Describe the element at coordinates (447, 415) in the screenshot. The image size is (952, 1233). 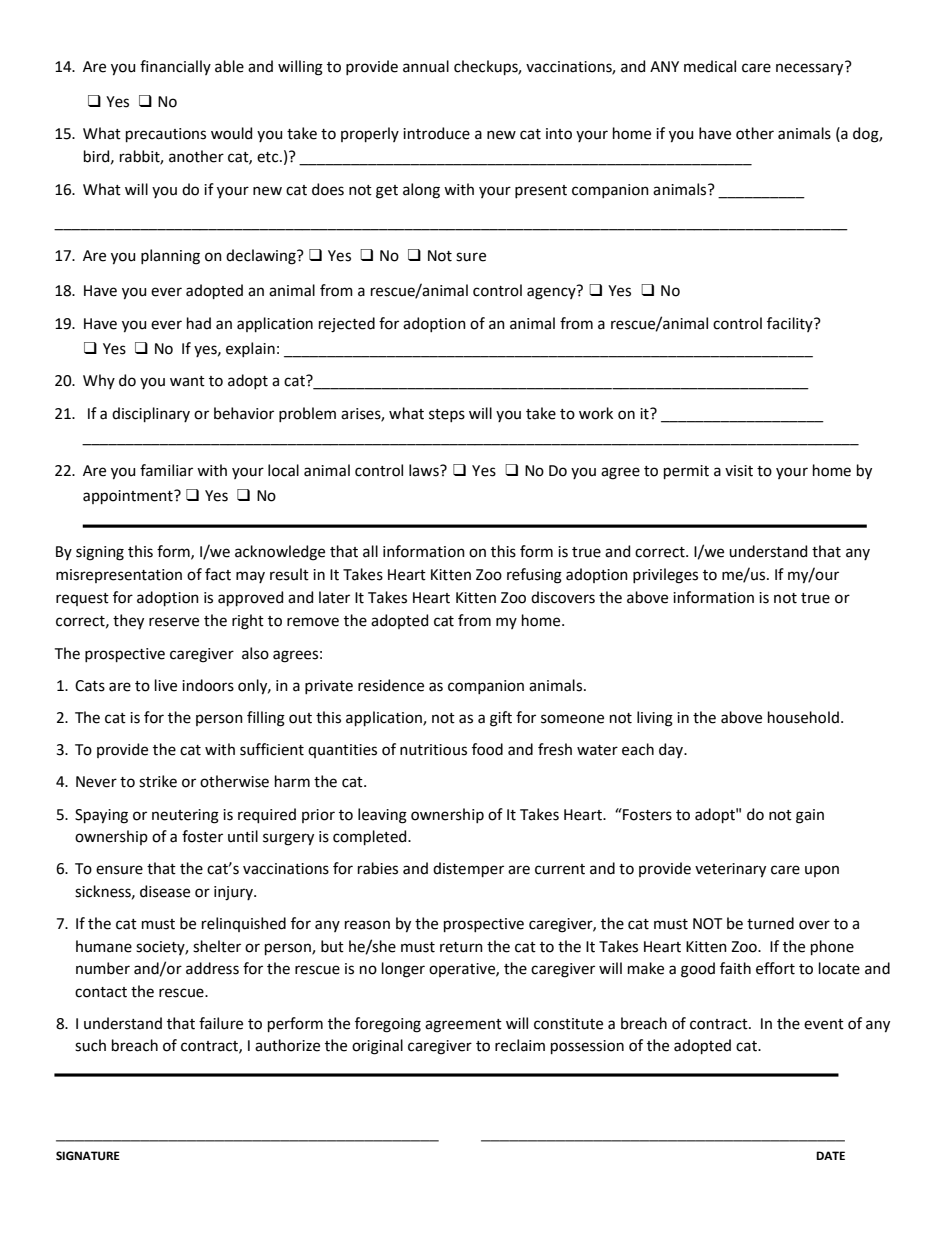
I see `steps` at that location.
